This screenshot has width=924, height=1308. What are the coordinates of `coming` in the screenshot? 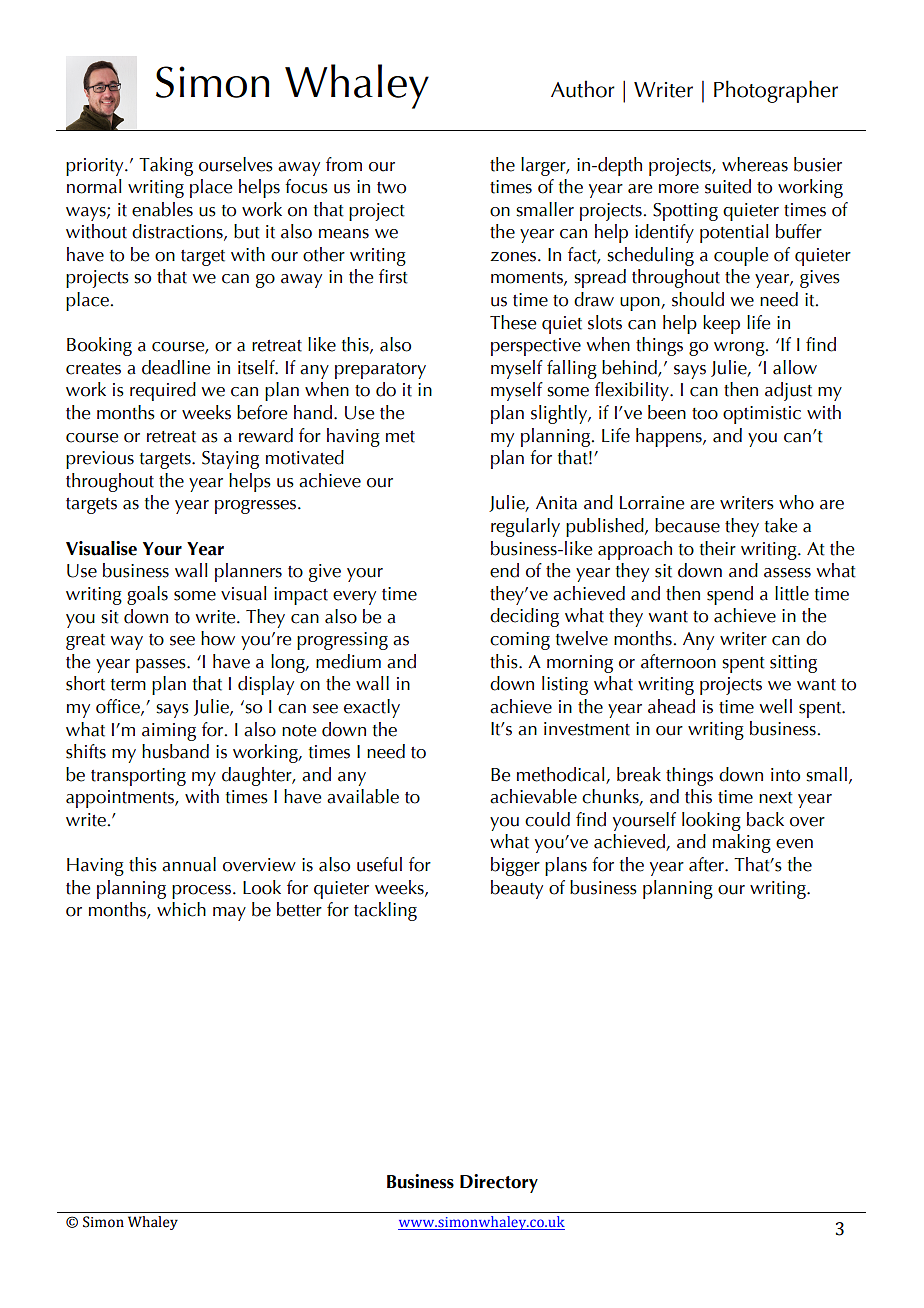 It's located at (520, 641).
